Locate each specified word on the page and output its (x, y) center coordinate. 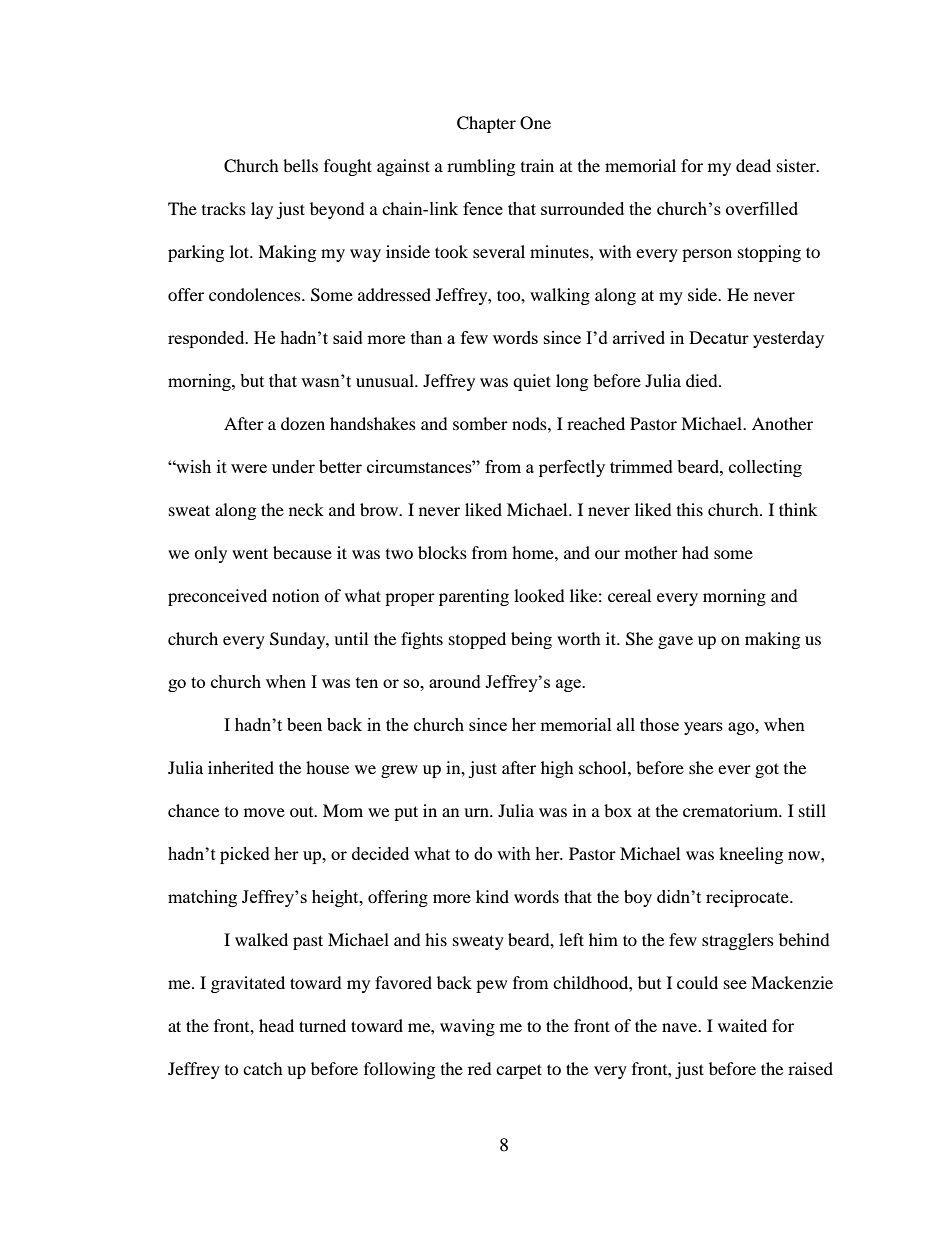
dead (753, 165)
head (276, 1025)
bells (300, 165)
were (249, 468)
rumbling (481, 167)
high (557, 769)
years (703, 728)
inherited (241, 767)
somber (480, 423)
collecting (765, 468)
